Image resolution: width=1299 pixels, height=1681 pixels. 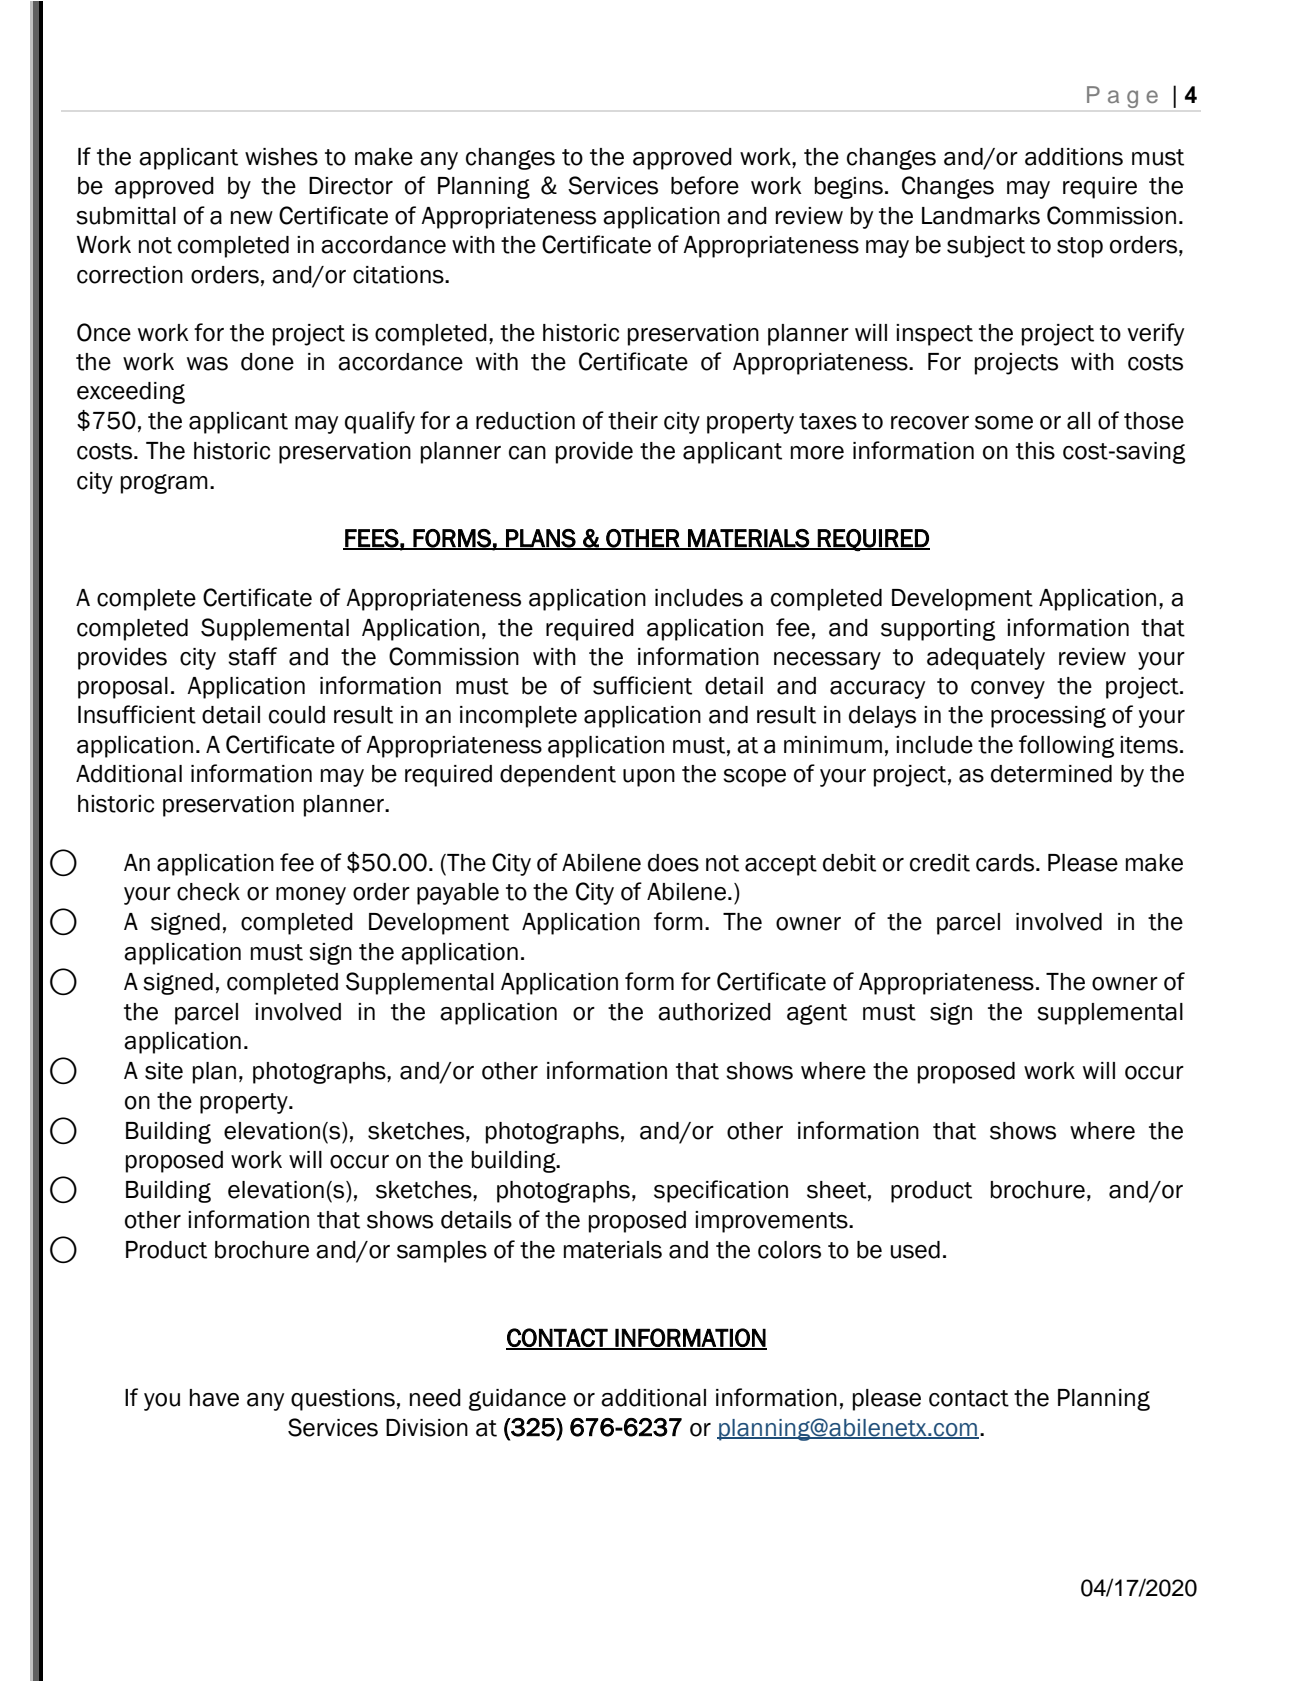 What do you see at coordinates (633, 421) in the image?
I see `their` at bounding box center [633, 421].
